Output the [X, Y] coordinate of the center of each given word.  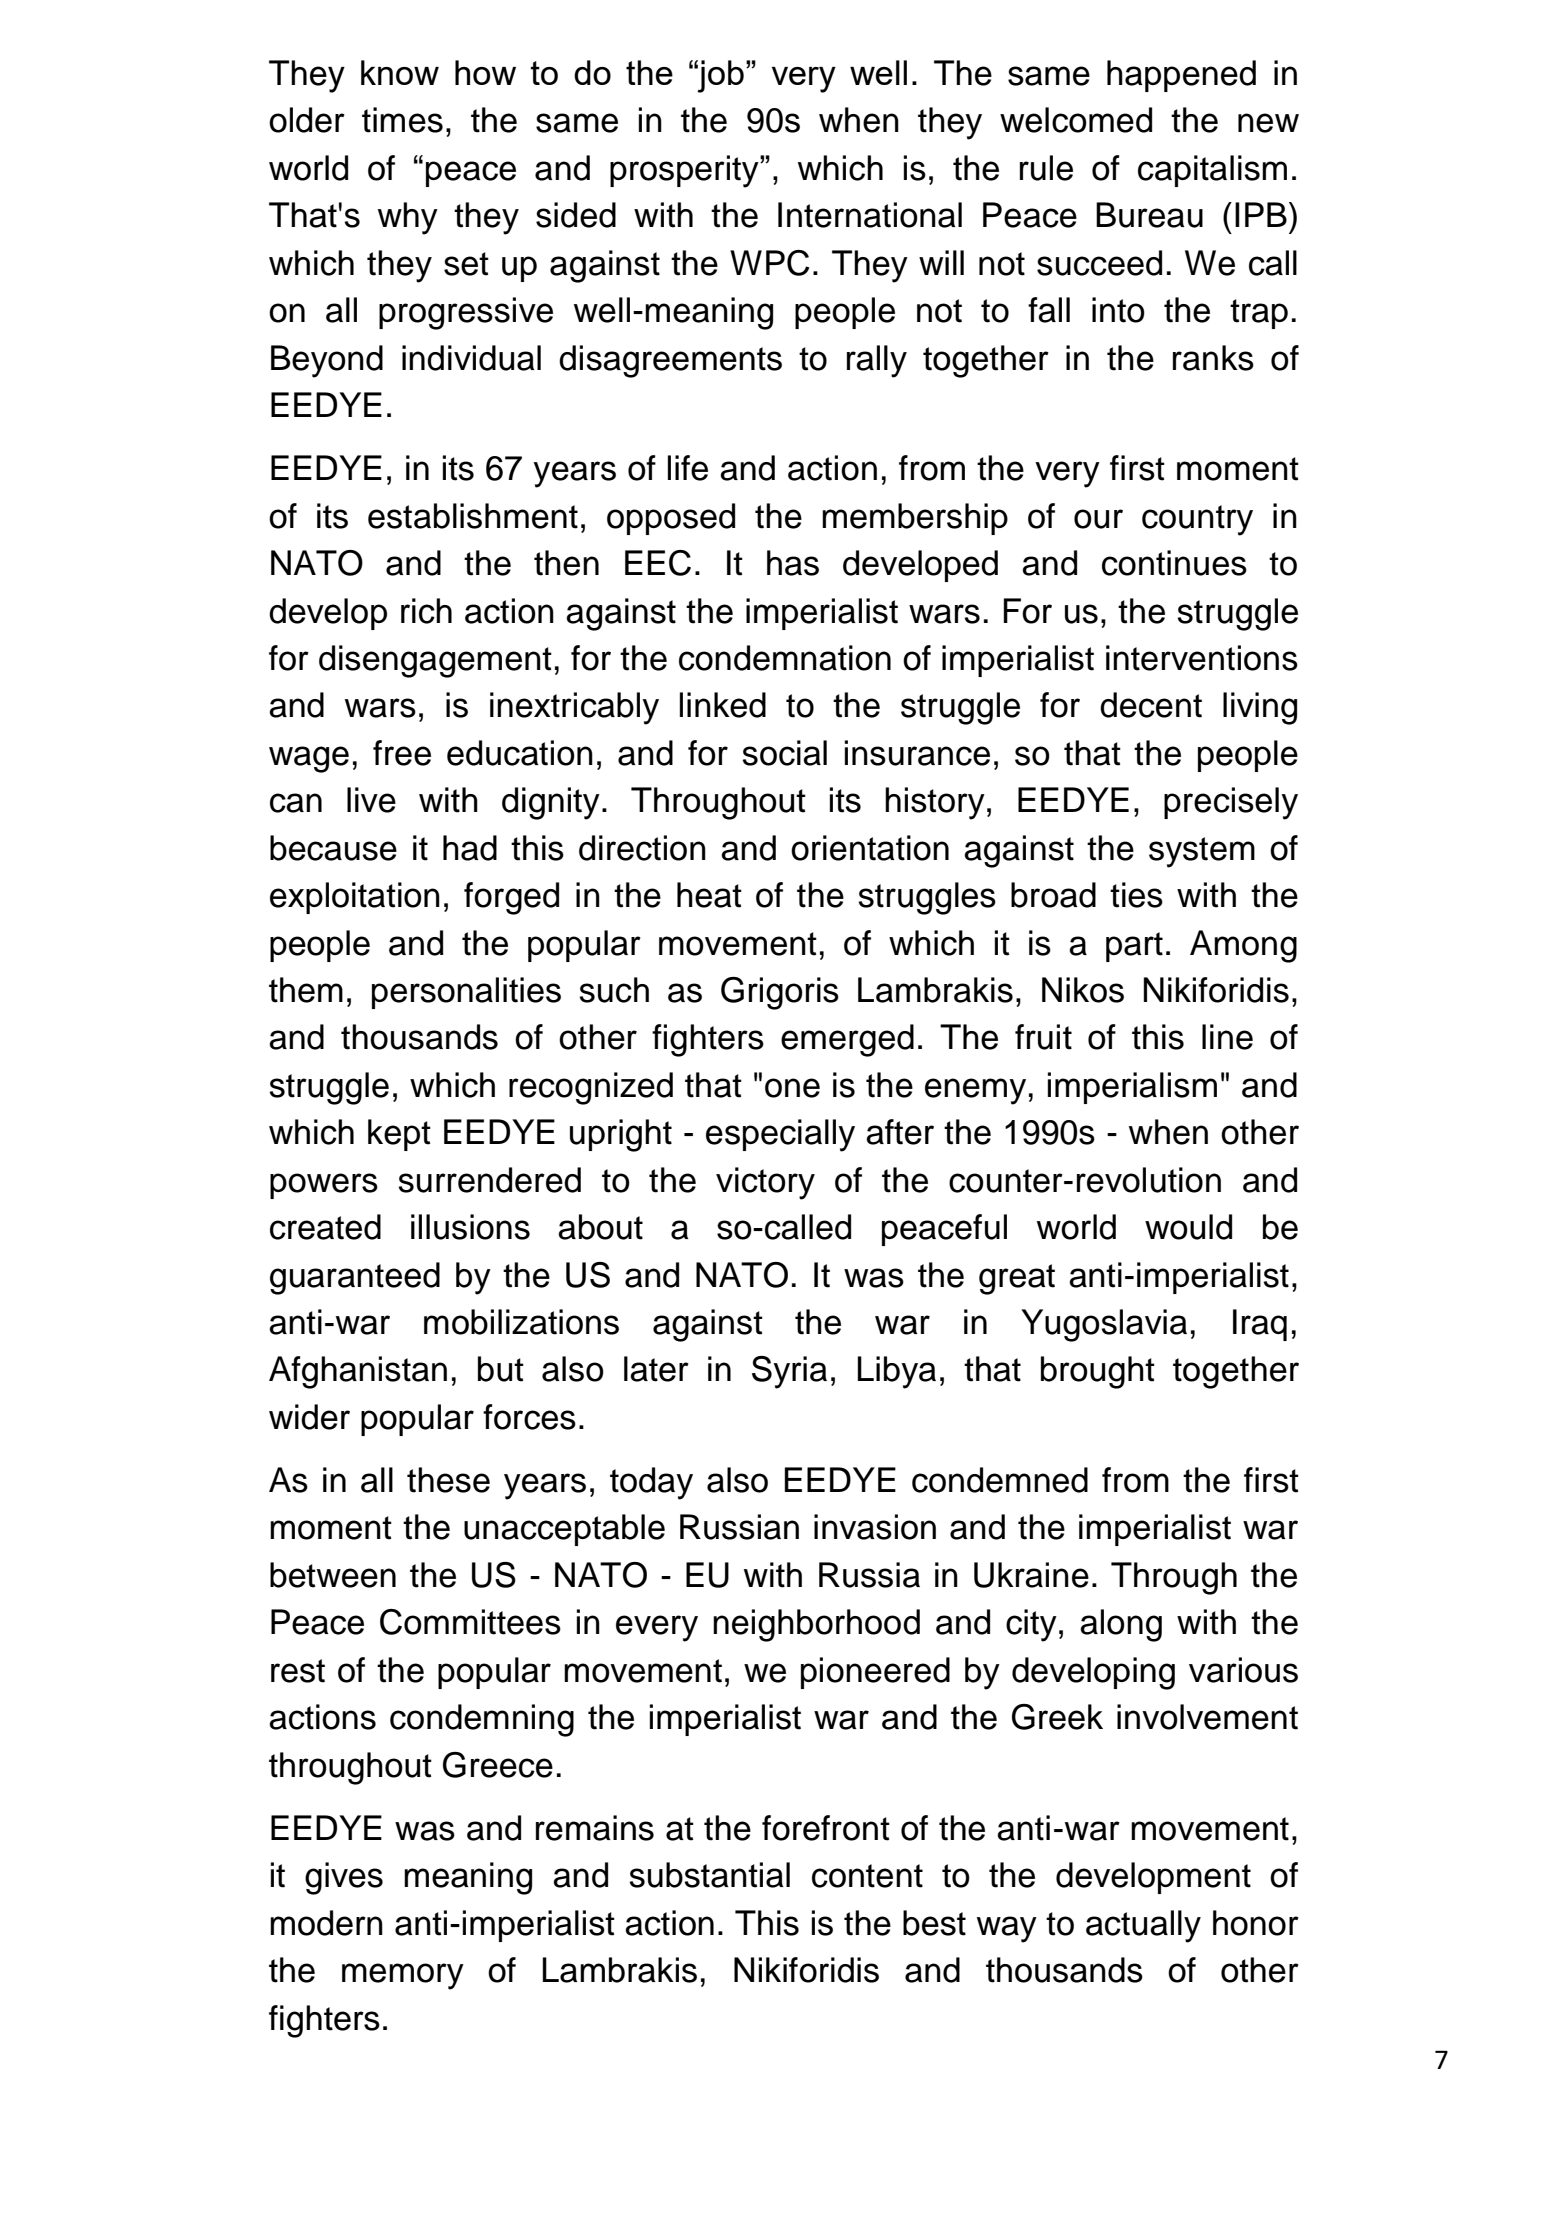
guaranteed [355, 1278]
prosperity [685, 171]
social [784, 753]
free [402, 753]
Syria [789, 1372]
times [402, 120]
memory [403, 1976]
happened [1181, 76]
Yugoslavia [1104, 1325]
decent [1151, 705]
